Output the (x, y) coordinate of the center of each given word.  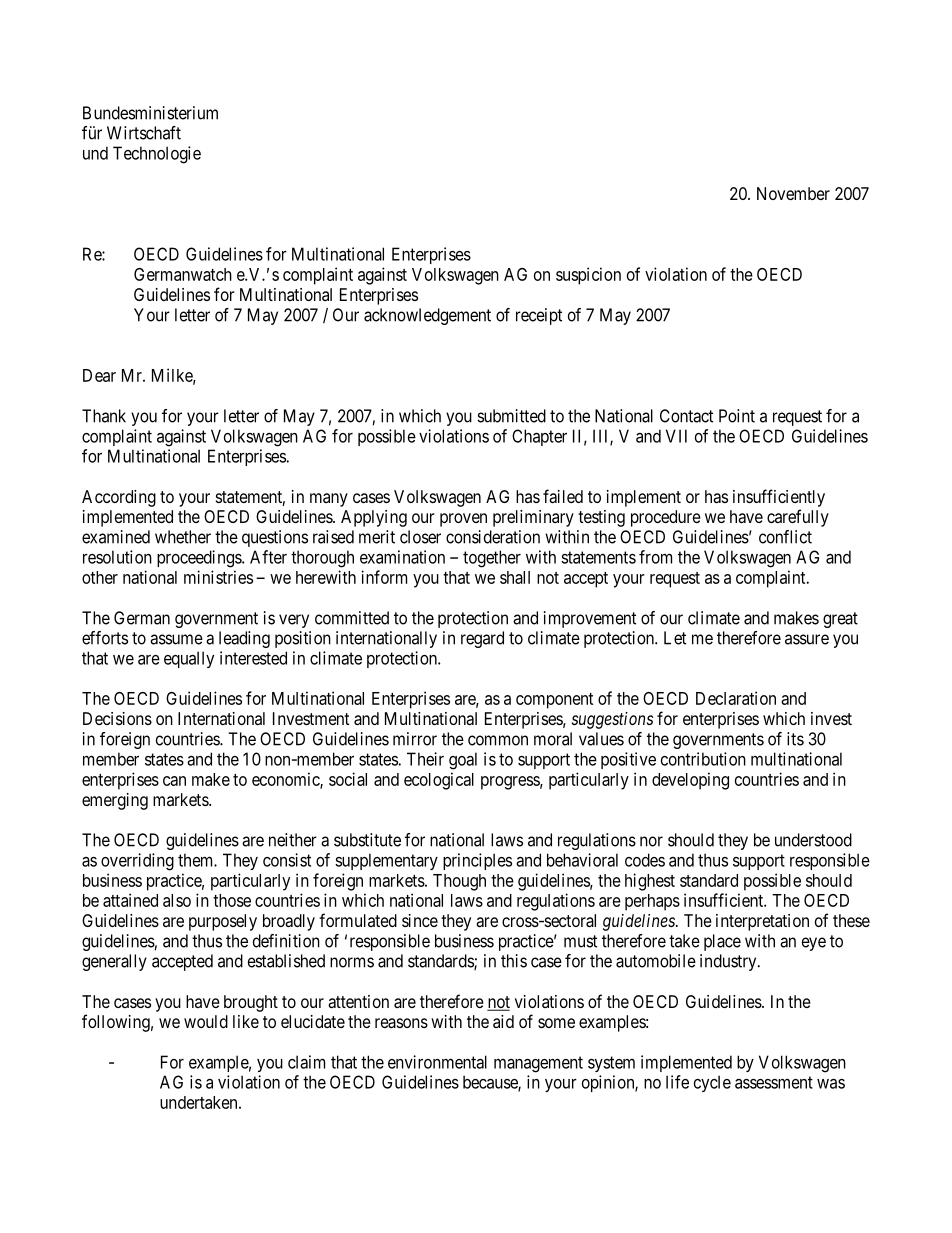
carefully (798, 518)
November (793, 193)
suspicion (588, 276)
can (174, 781)
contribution (703, 759)
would (206, 1021)
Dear (99, 375)
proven (463, 520)
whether (183, 537)
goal (463, 761)
